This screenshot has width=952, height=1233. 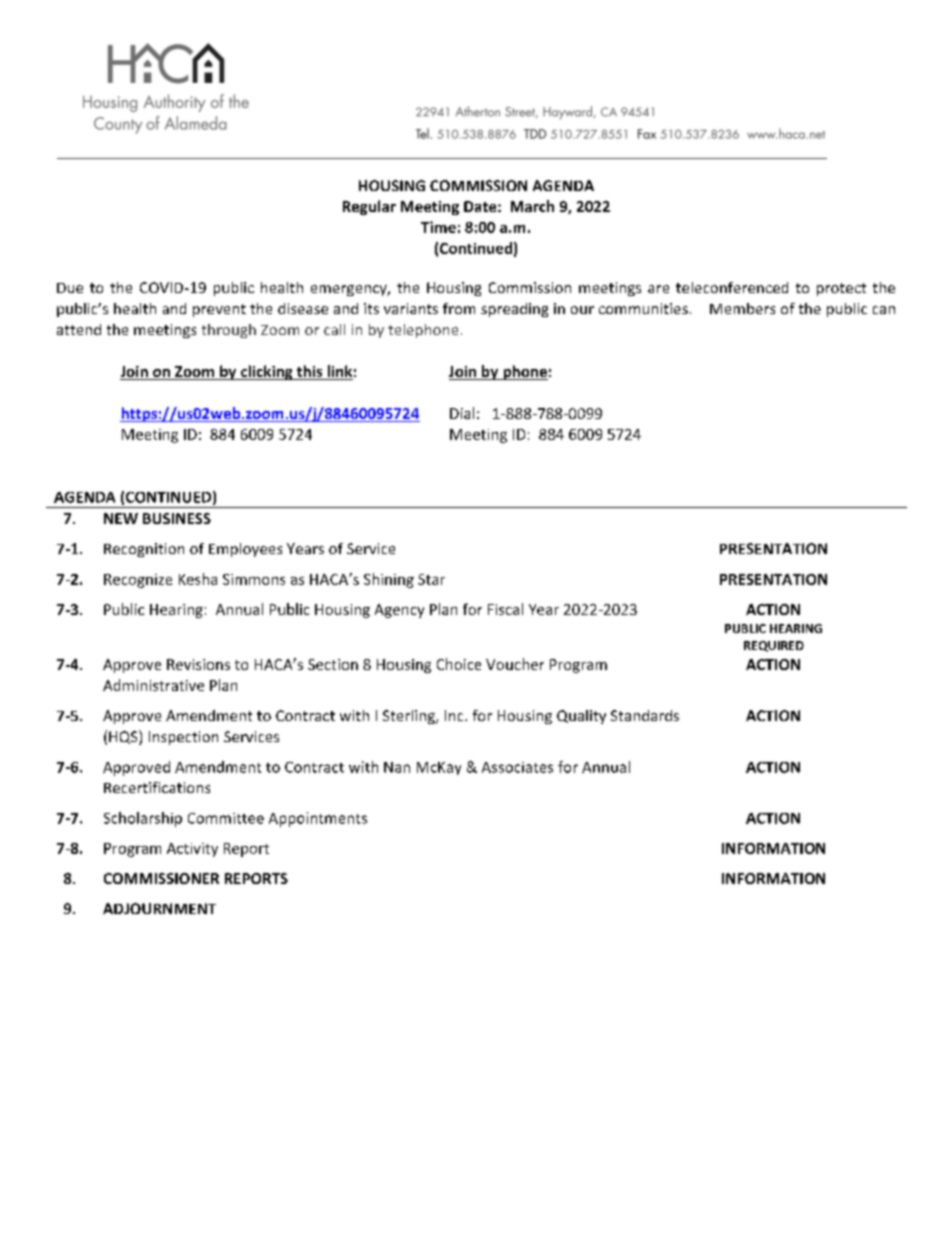 I want to click on Associates, so click(x=517, y=767).
